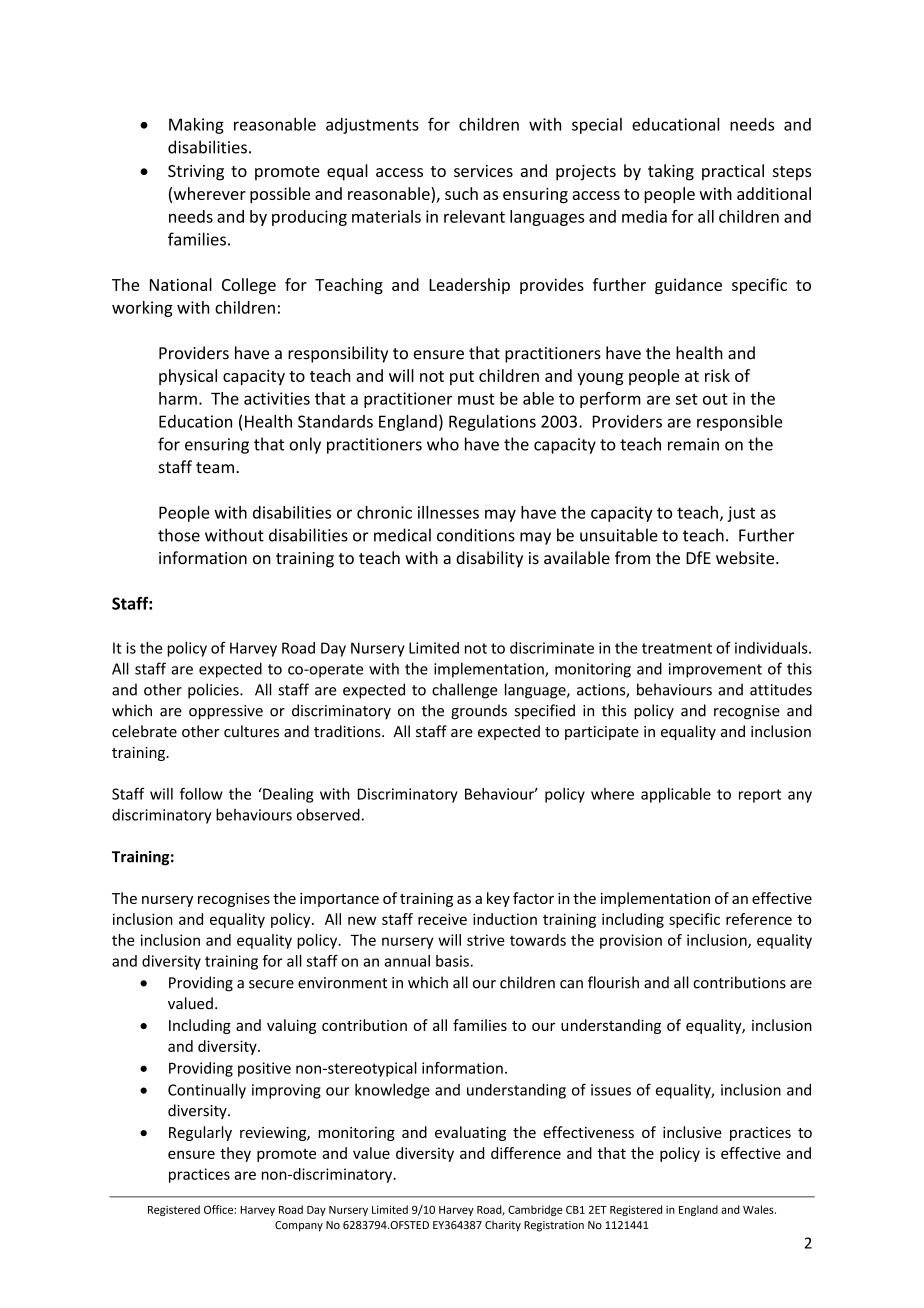  What do you see at coordinates (464, 691) in the screenshot?
I see `challenge` at bounding box center [464, 691].
